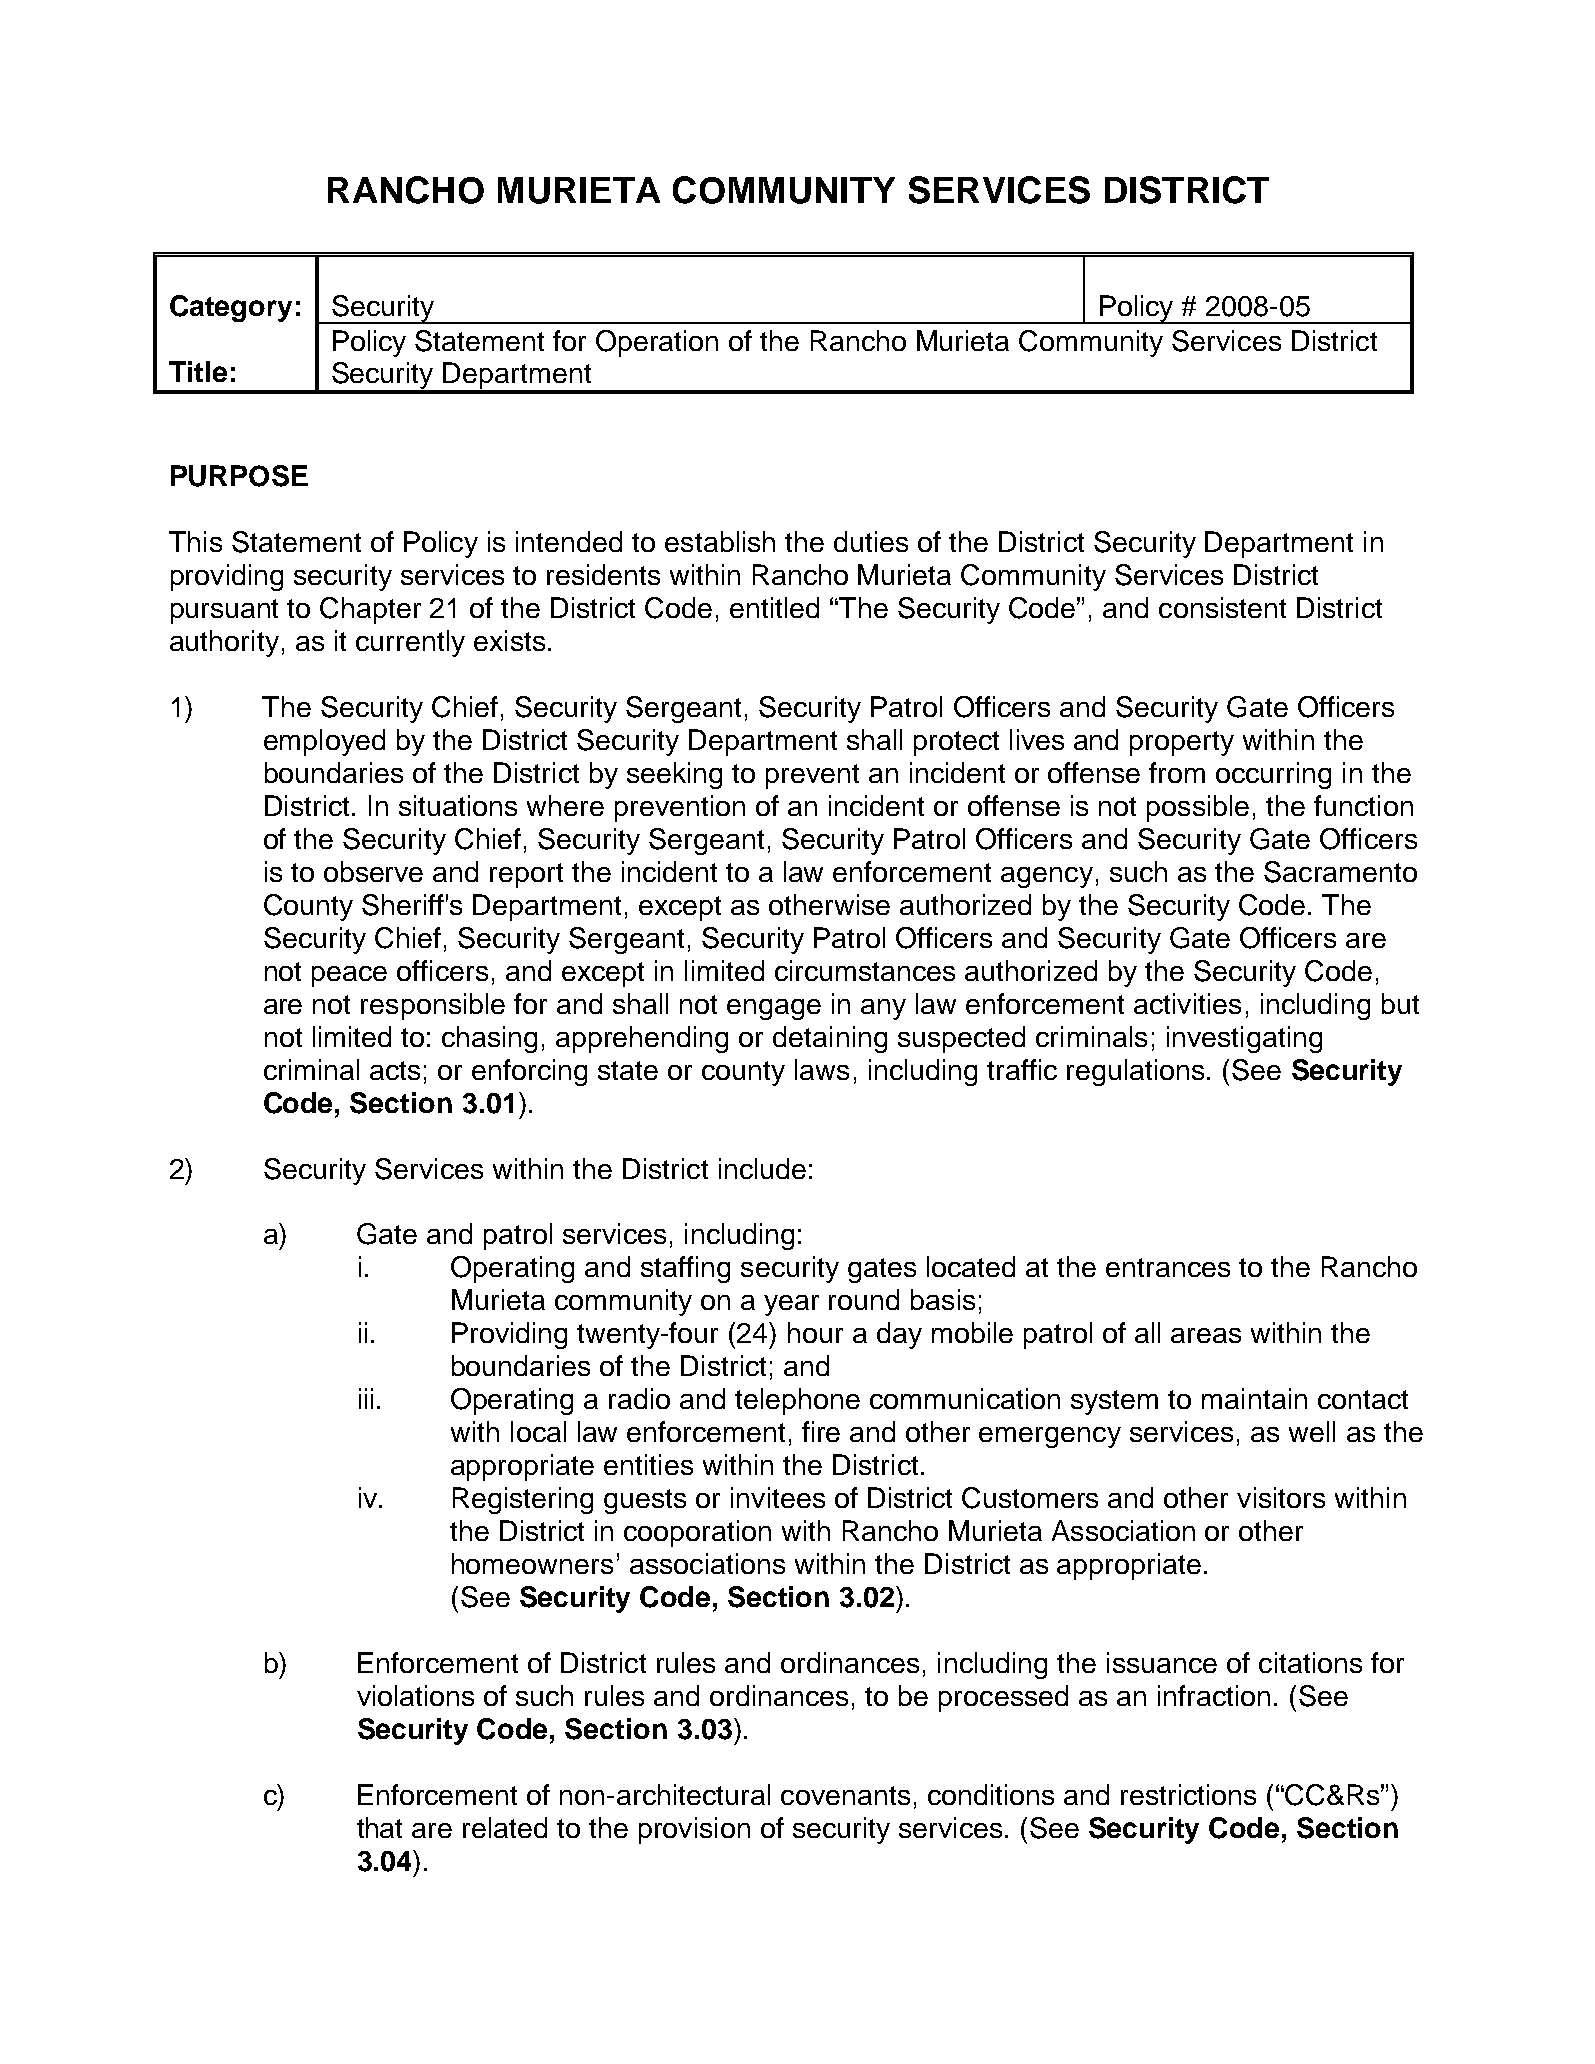 The image size is (1595, 2064). Describe the element at coordinates (373, 871) in the page. I see `observe` at that location.
